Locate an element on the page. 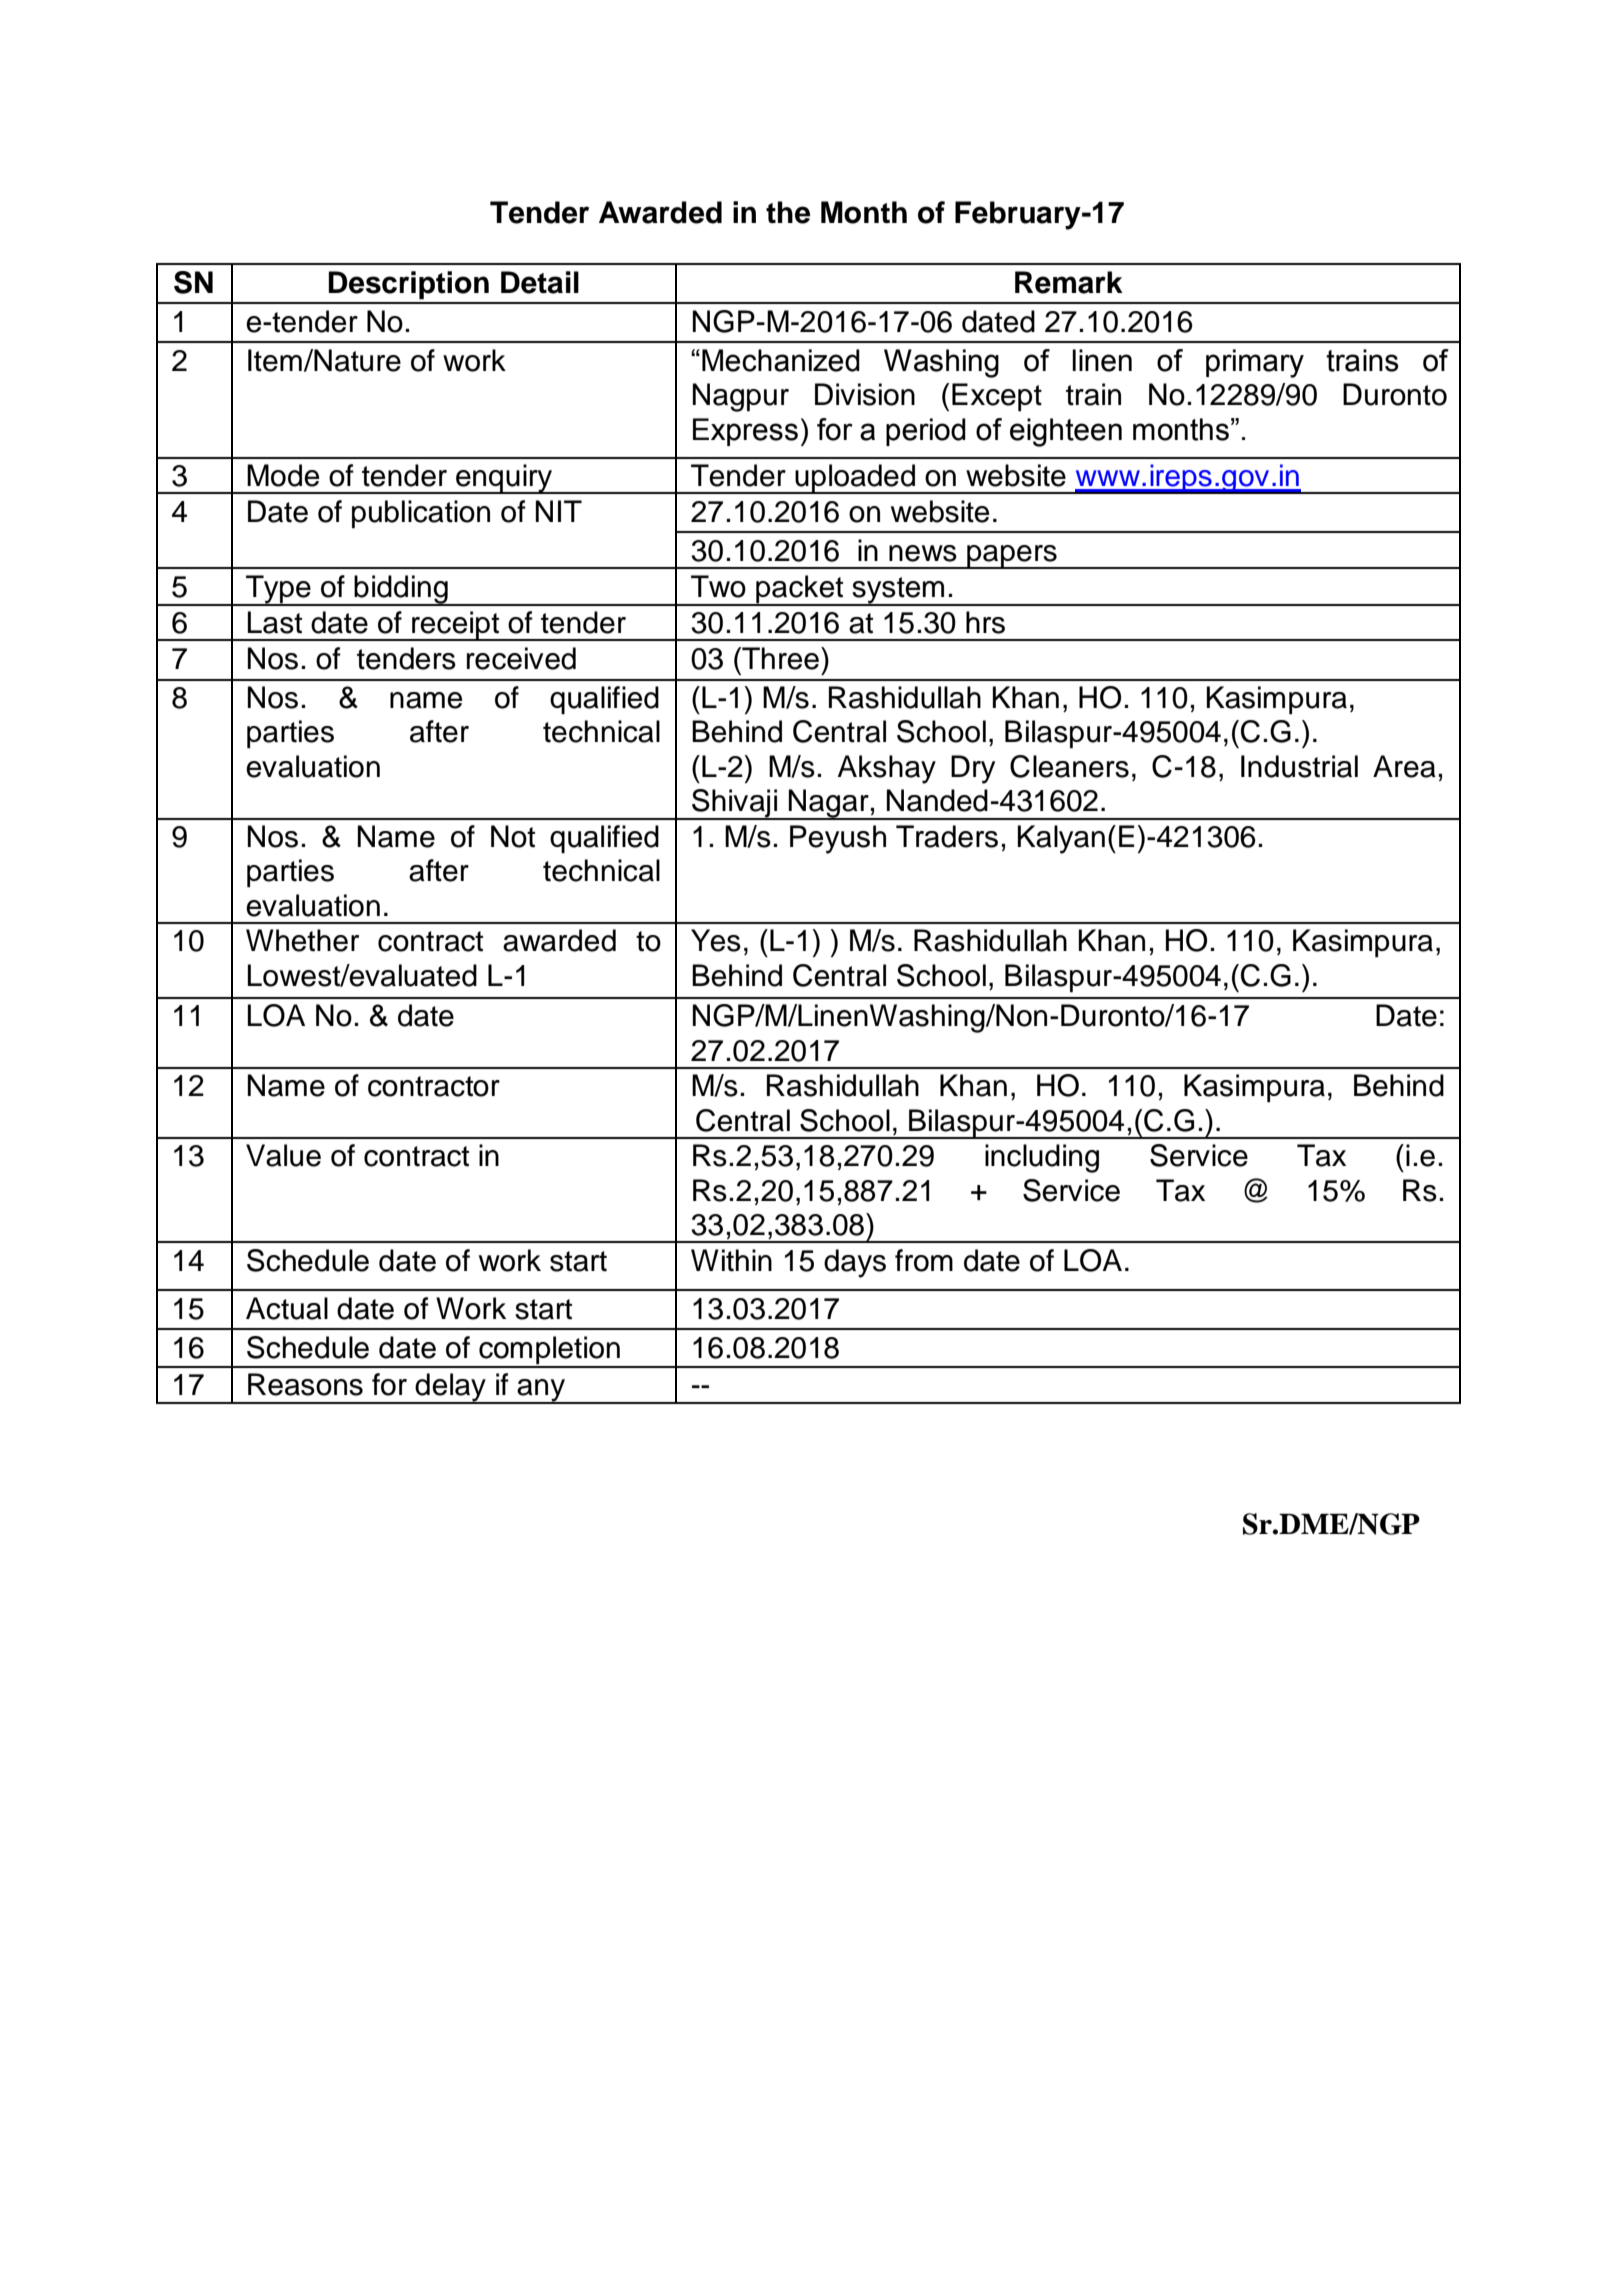 The image size is (1615, 2284). Value is located at coordinates (283, 1155).
